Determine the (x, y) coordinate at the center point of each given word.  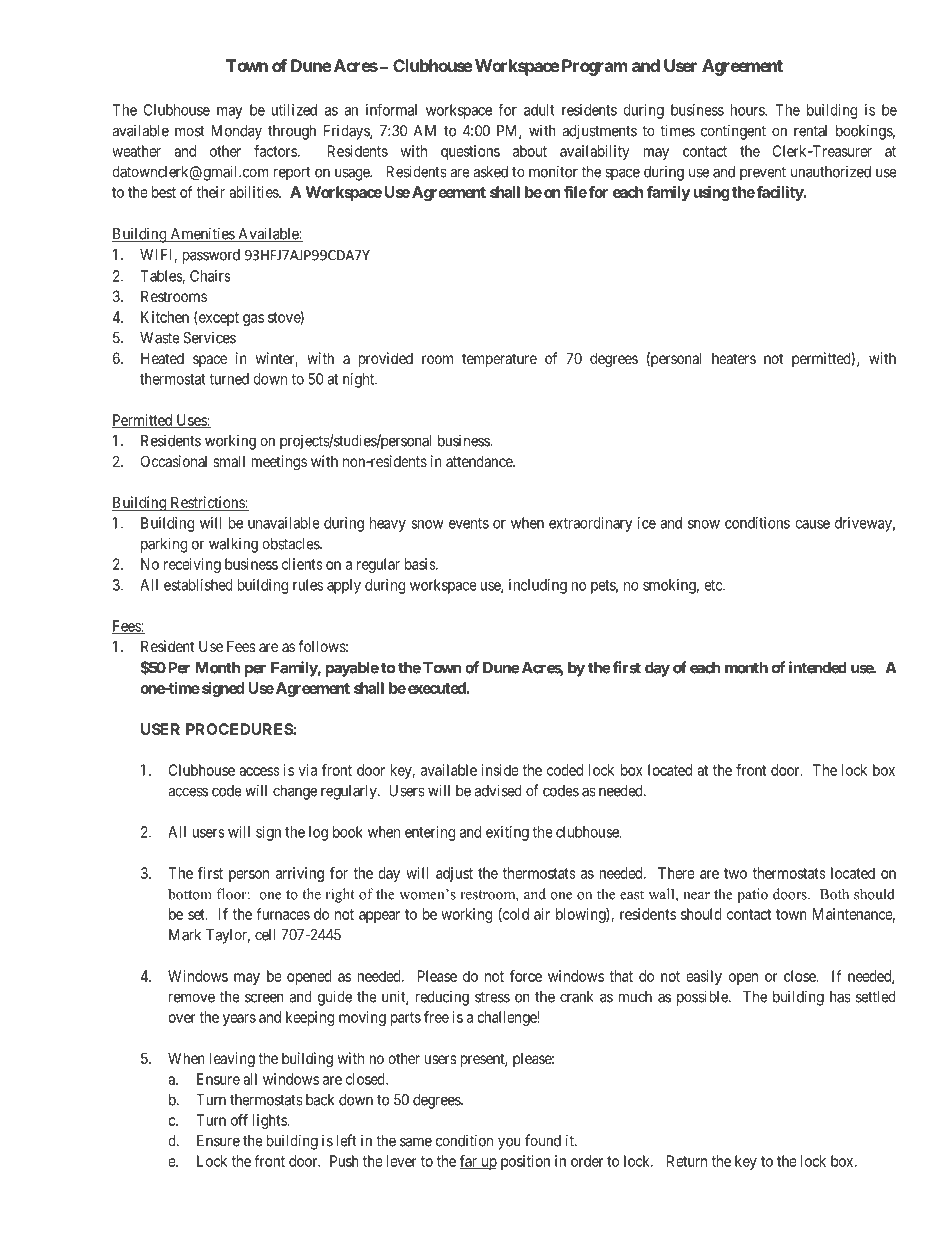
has (840, 997)
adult (539, 110)
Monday (236, 132)
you (509, 1143)
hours (748, 110)
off (239, 1120)
